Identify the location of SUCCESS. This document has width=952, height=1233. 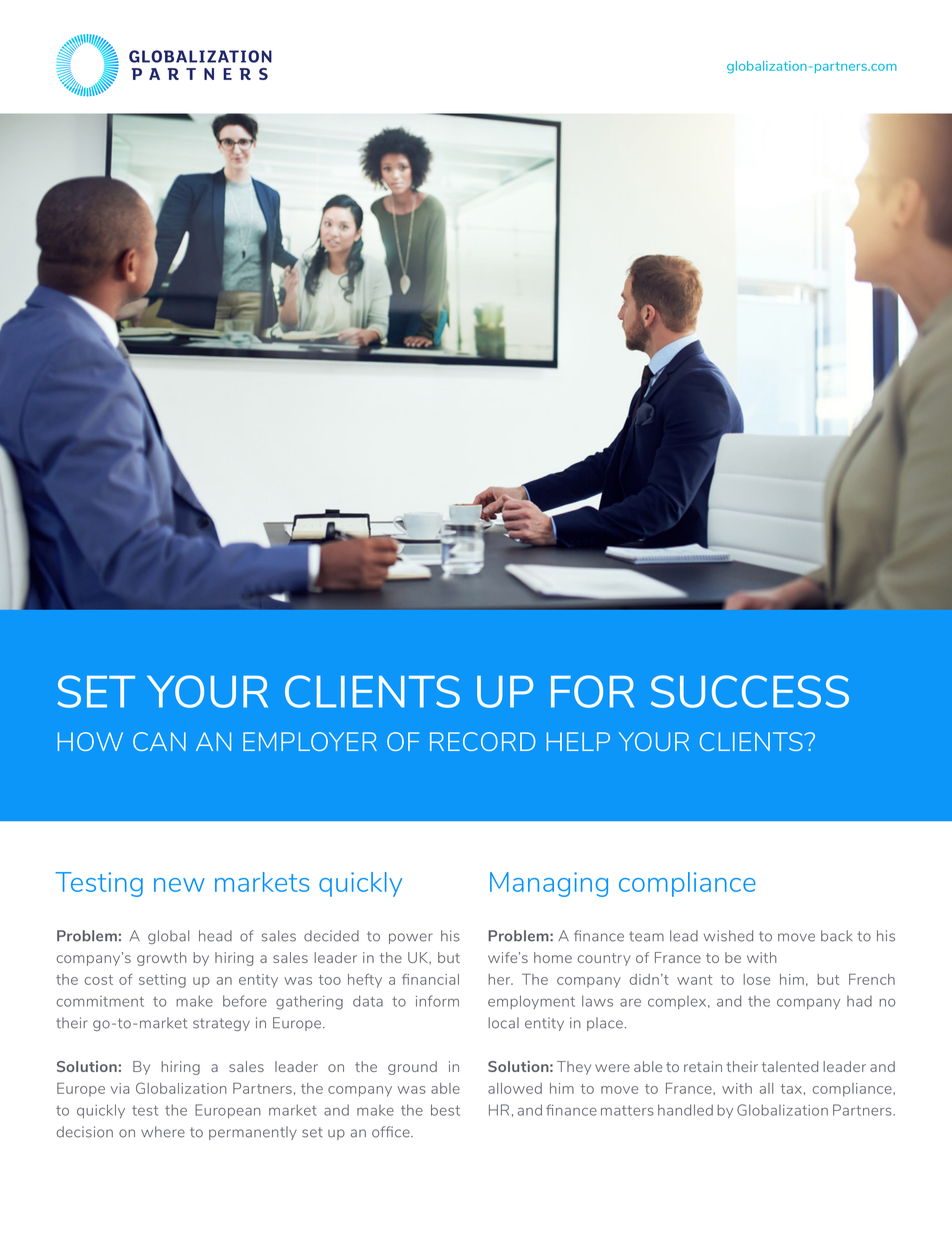
(750, 691).
